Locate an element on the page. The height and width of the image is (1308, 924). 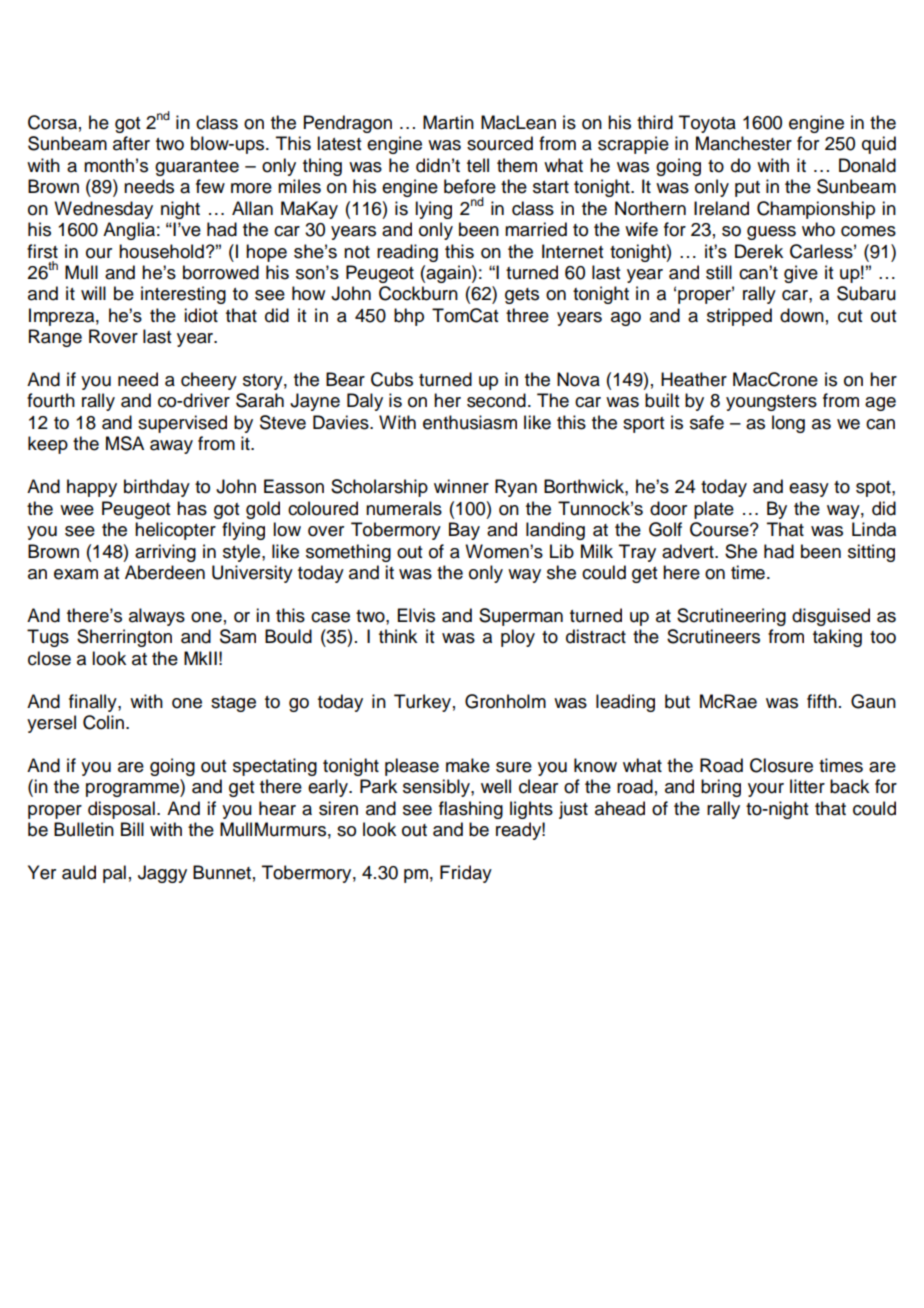
easy is located at coordinates (809, 490).
